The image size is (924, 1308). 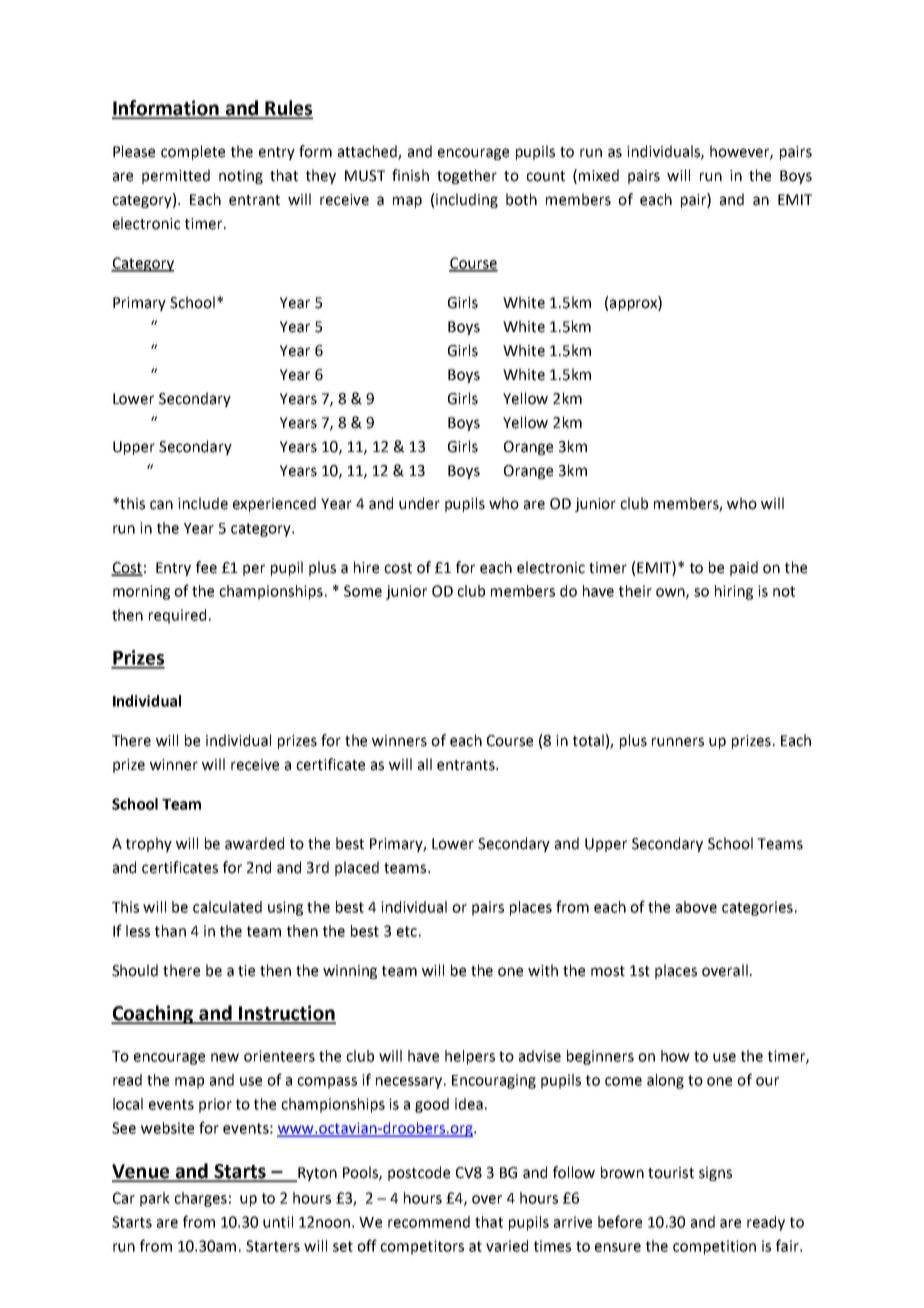 I want to click on mixed, so click(x=599, y=175).
